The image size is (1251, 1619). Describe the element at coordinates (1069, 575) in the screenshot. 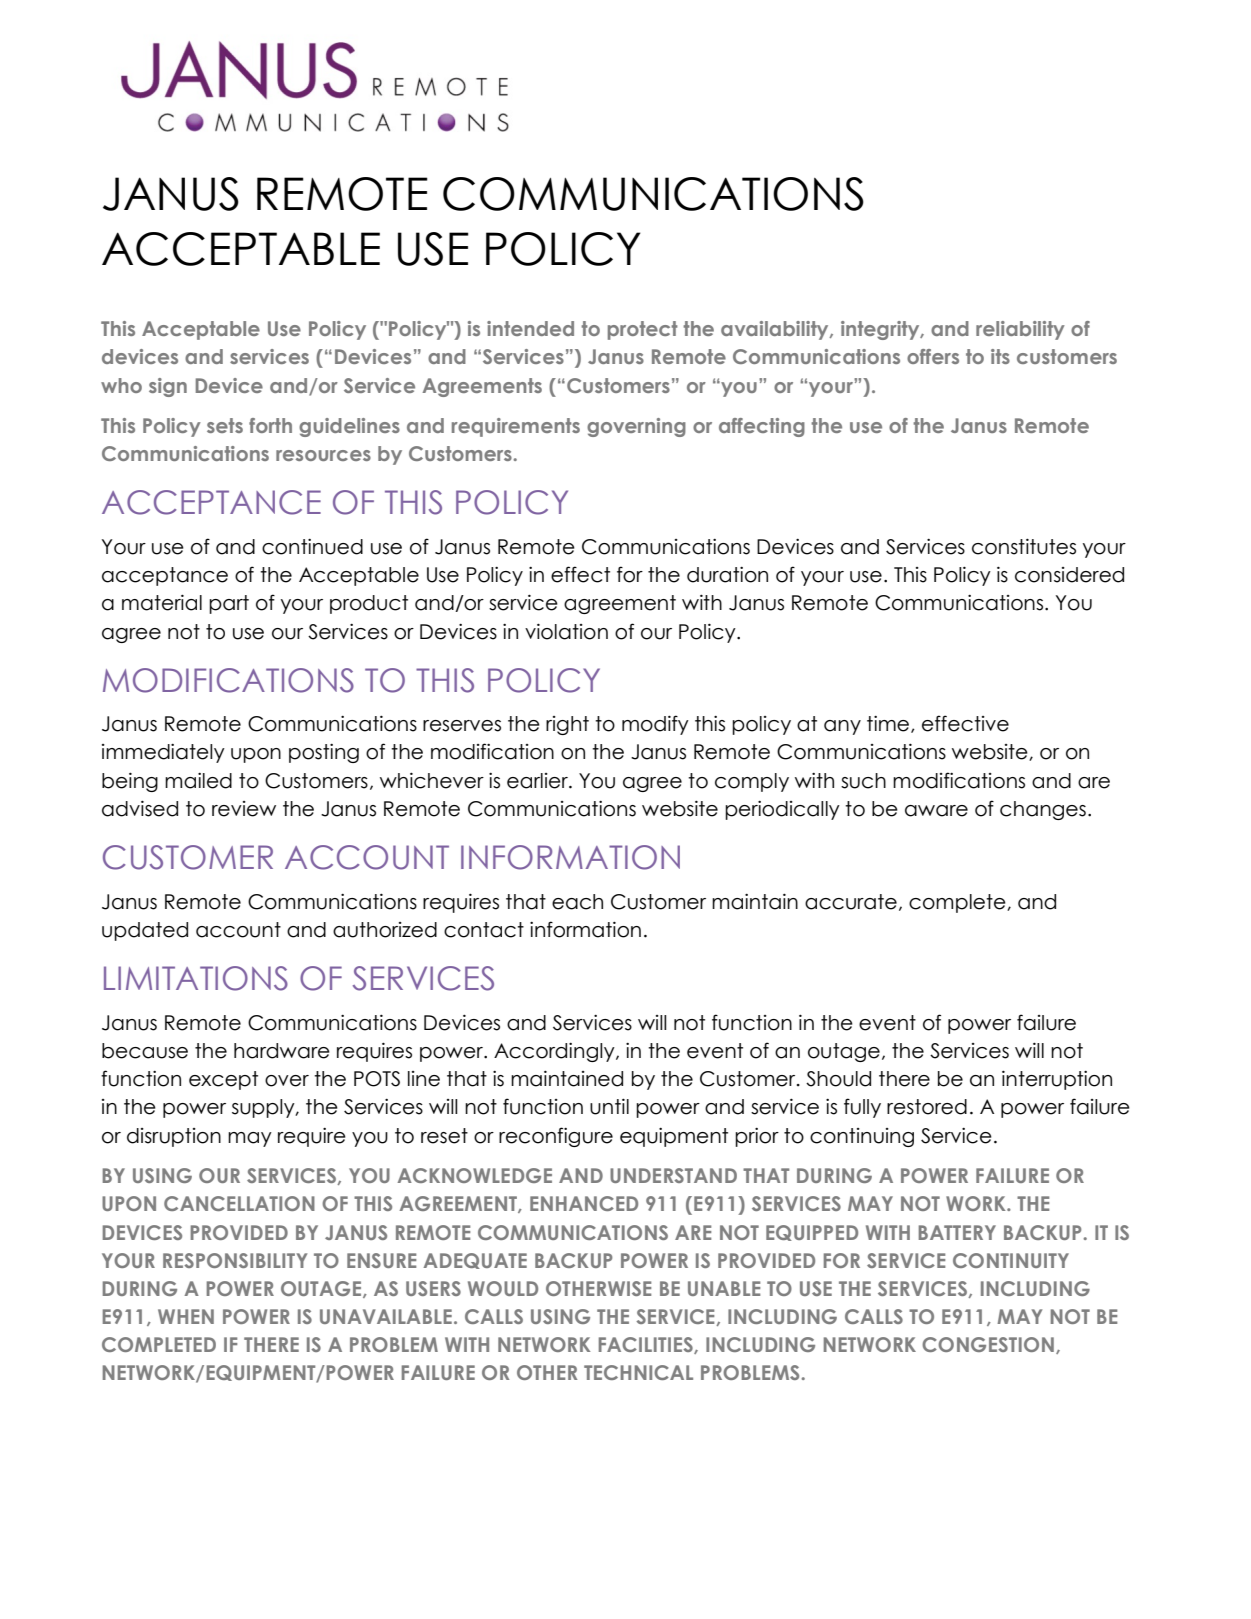

I see `considered` at that location.
